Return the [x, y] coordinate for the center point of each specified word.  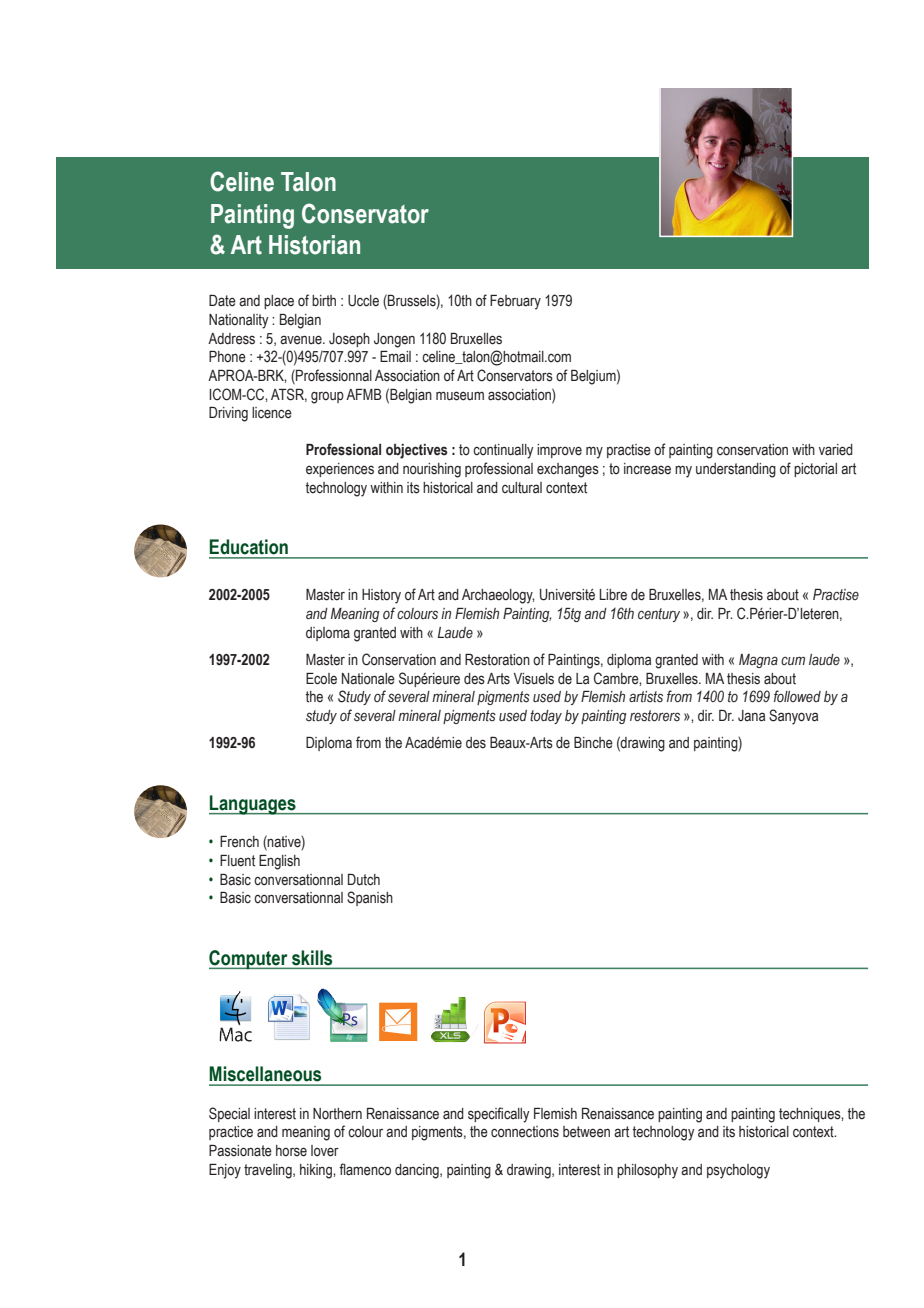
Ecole [321, 679]
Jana [751, 716]
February [515, 302]
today [546, 717]
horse [291, 1151]
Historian [314, 245]
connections [525, 1132]
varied [836, 450]
